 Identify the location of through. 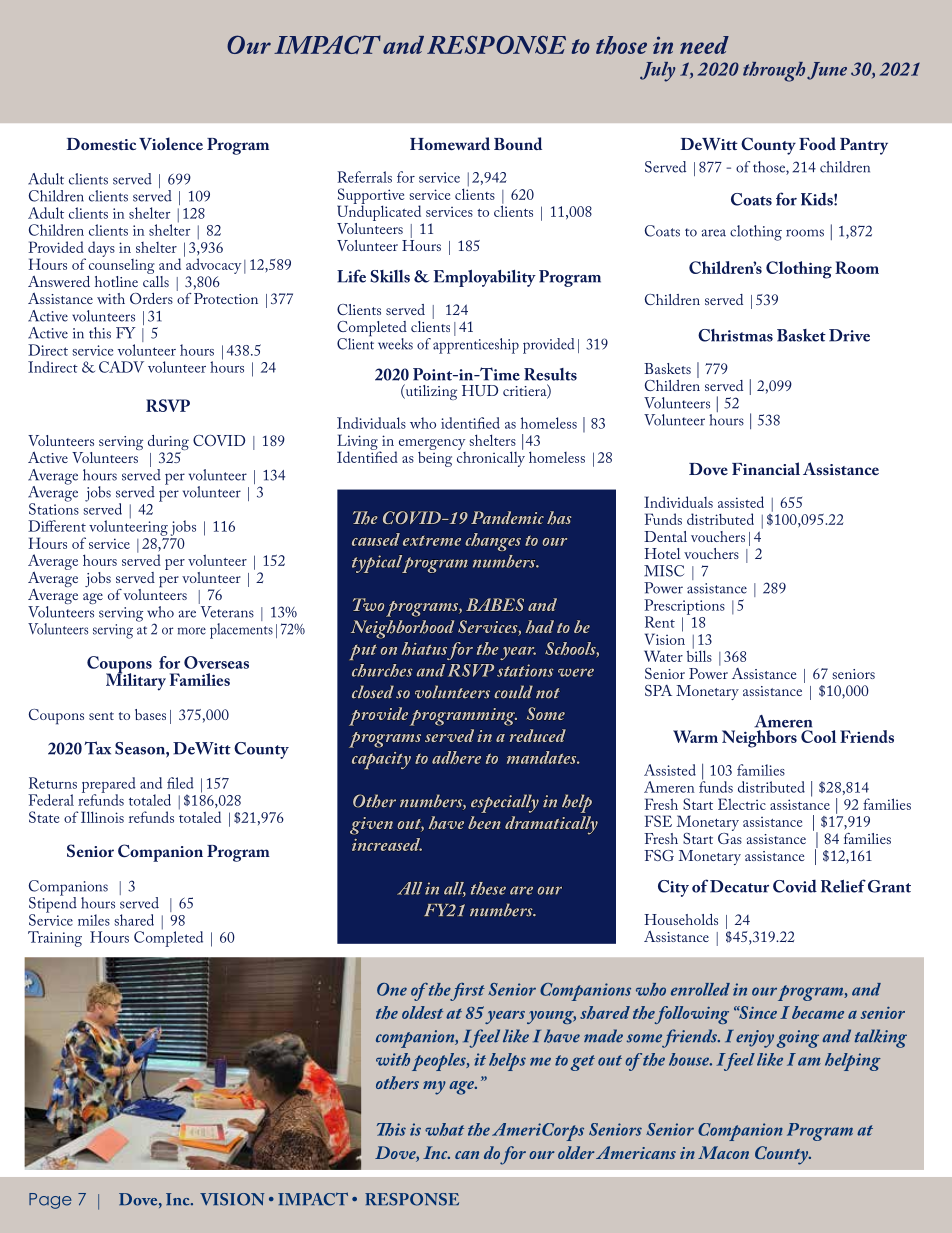
(774, 72).
